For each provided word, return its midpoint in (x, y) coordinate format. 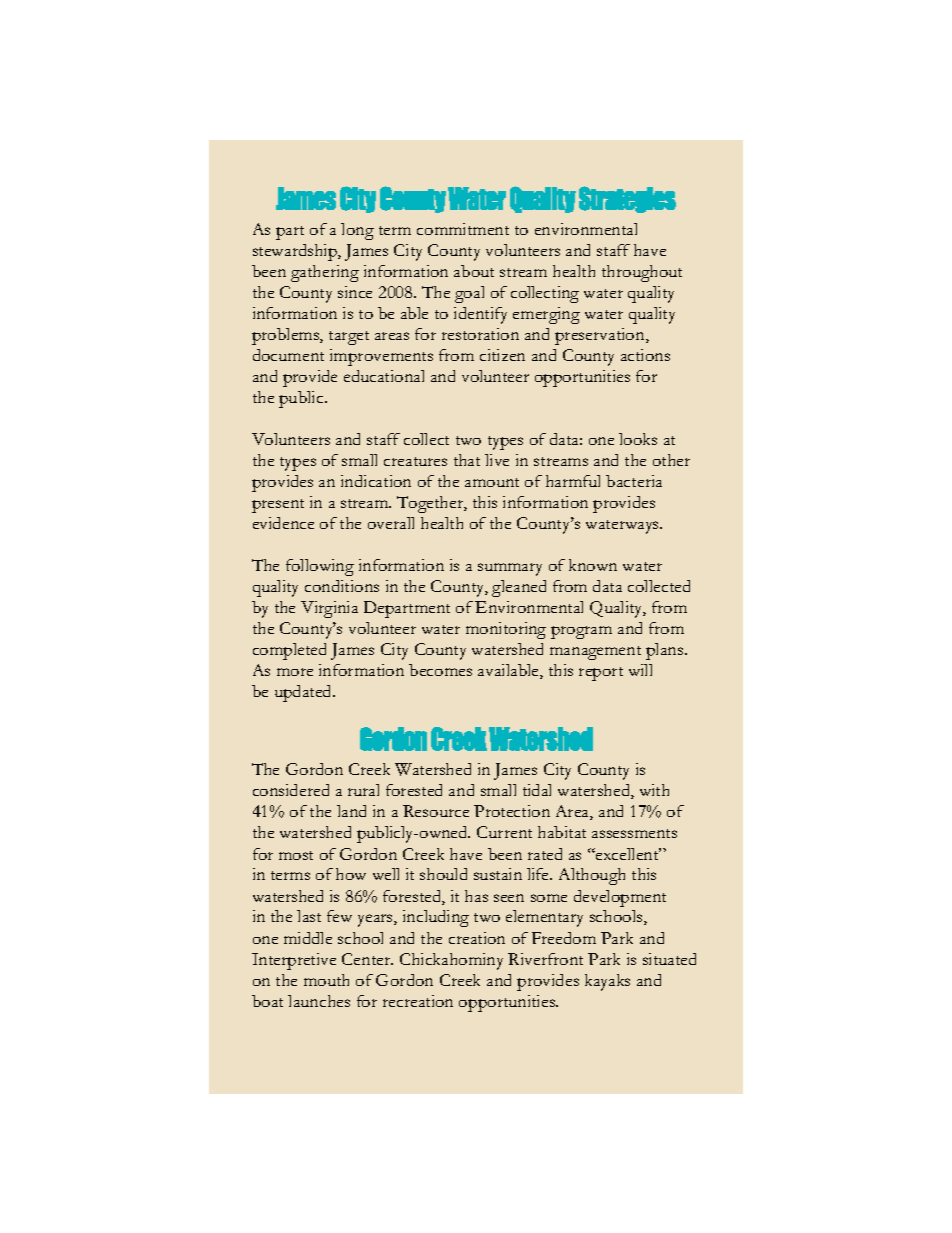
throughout (642, 273)
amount (492, 482)
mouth (326, 980)
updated (305, 693)
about (474, 271)
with (654, 790)
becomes (440, 670)
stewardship (296, 252)
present (278, 506)
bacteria (634, 481)
